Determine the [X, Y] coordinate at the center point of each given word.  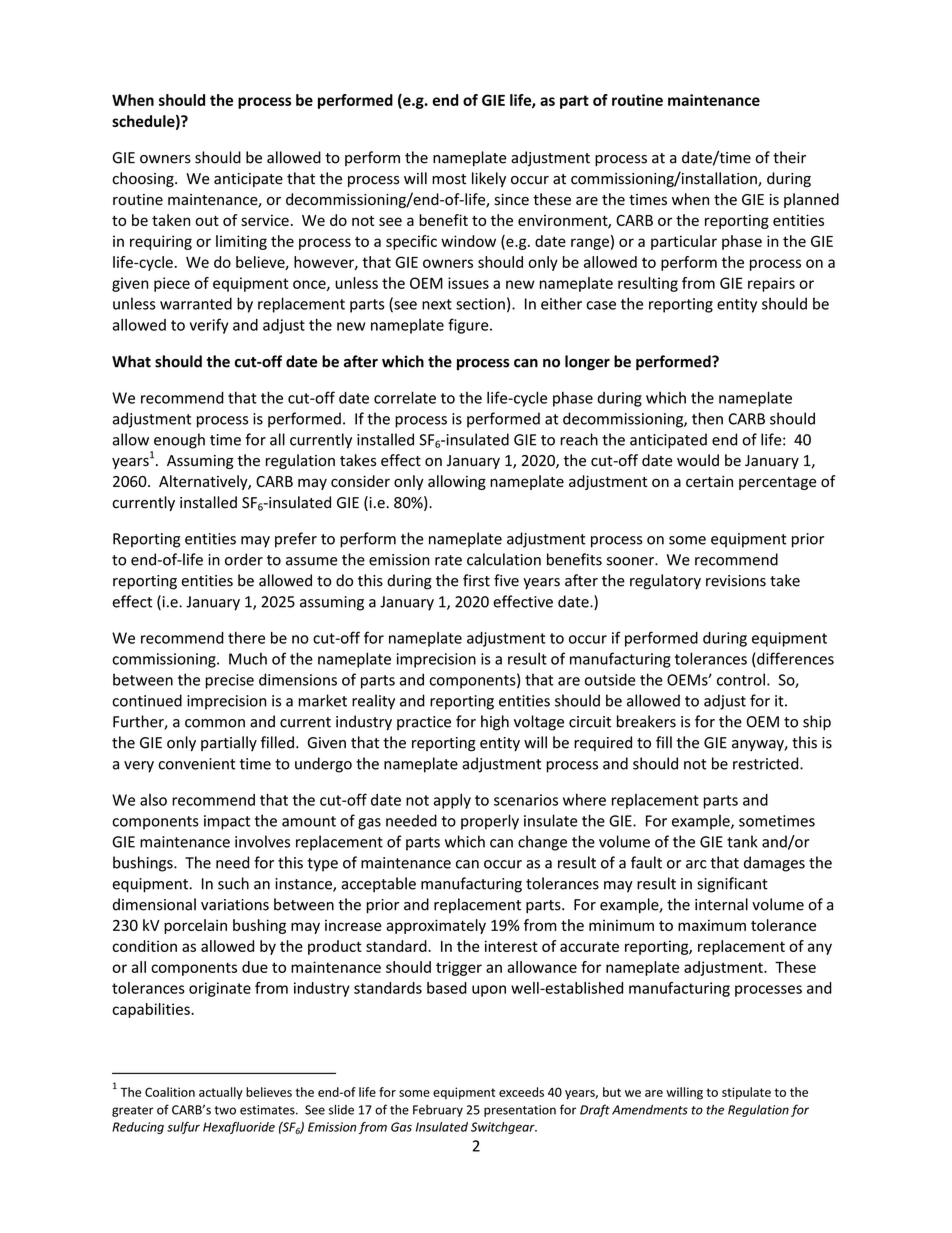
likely [489, 179]
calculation [504, 559]
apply [452, 801]
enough [179, 441]
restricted [767, 763]
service [265, 220]
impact [227, 822]
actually [221, 1093]
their [789, 157]
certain [709, 481]
